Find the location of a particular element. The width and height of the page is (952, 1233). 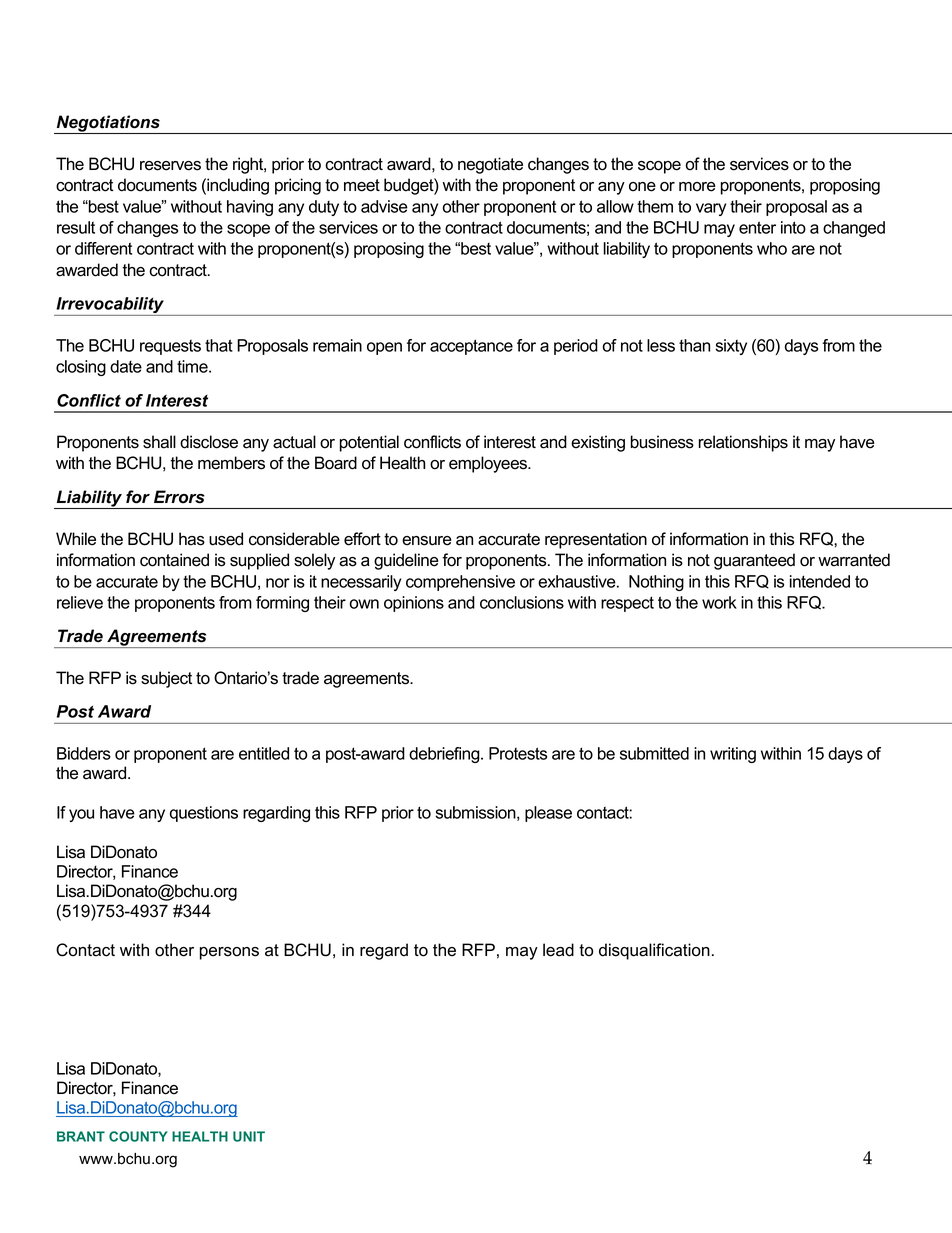

COUNTY is located at coordinates (138, 1136).
